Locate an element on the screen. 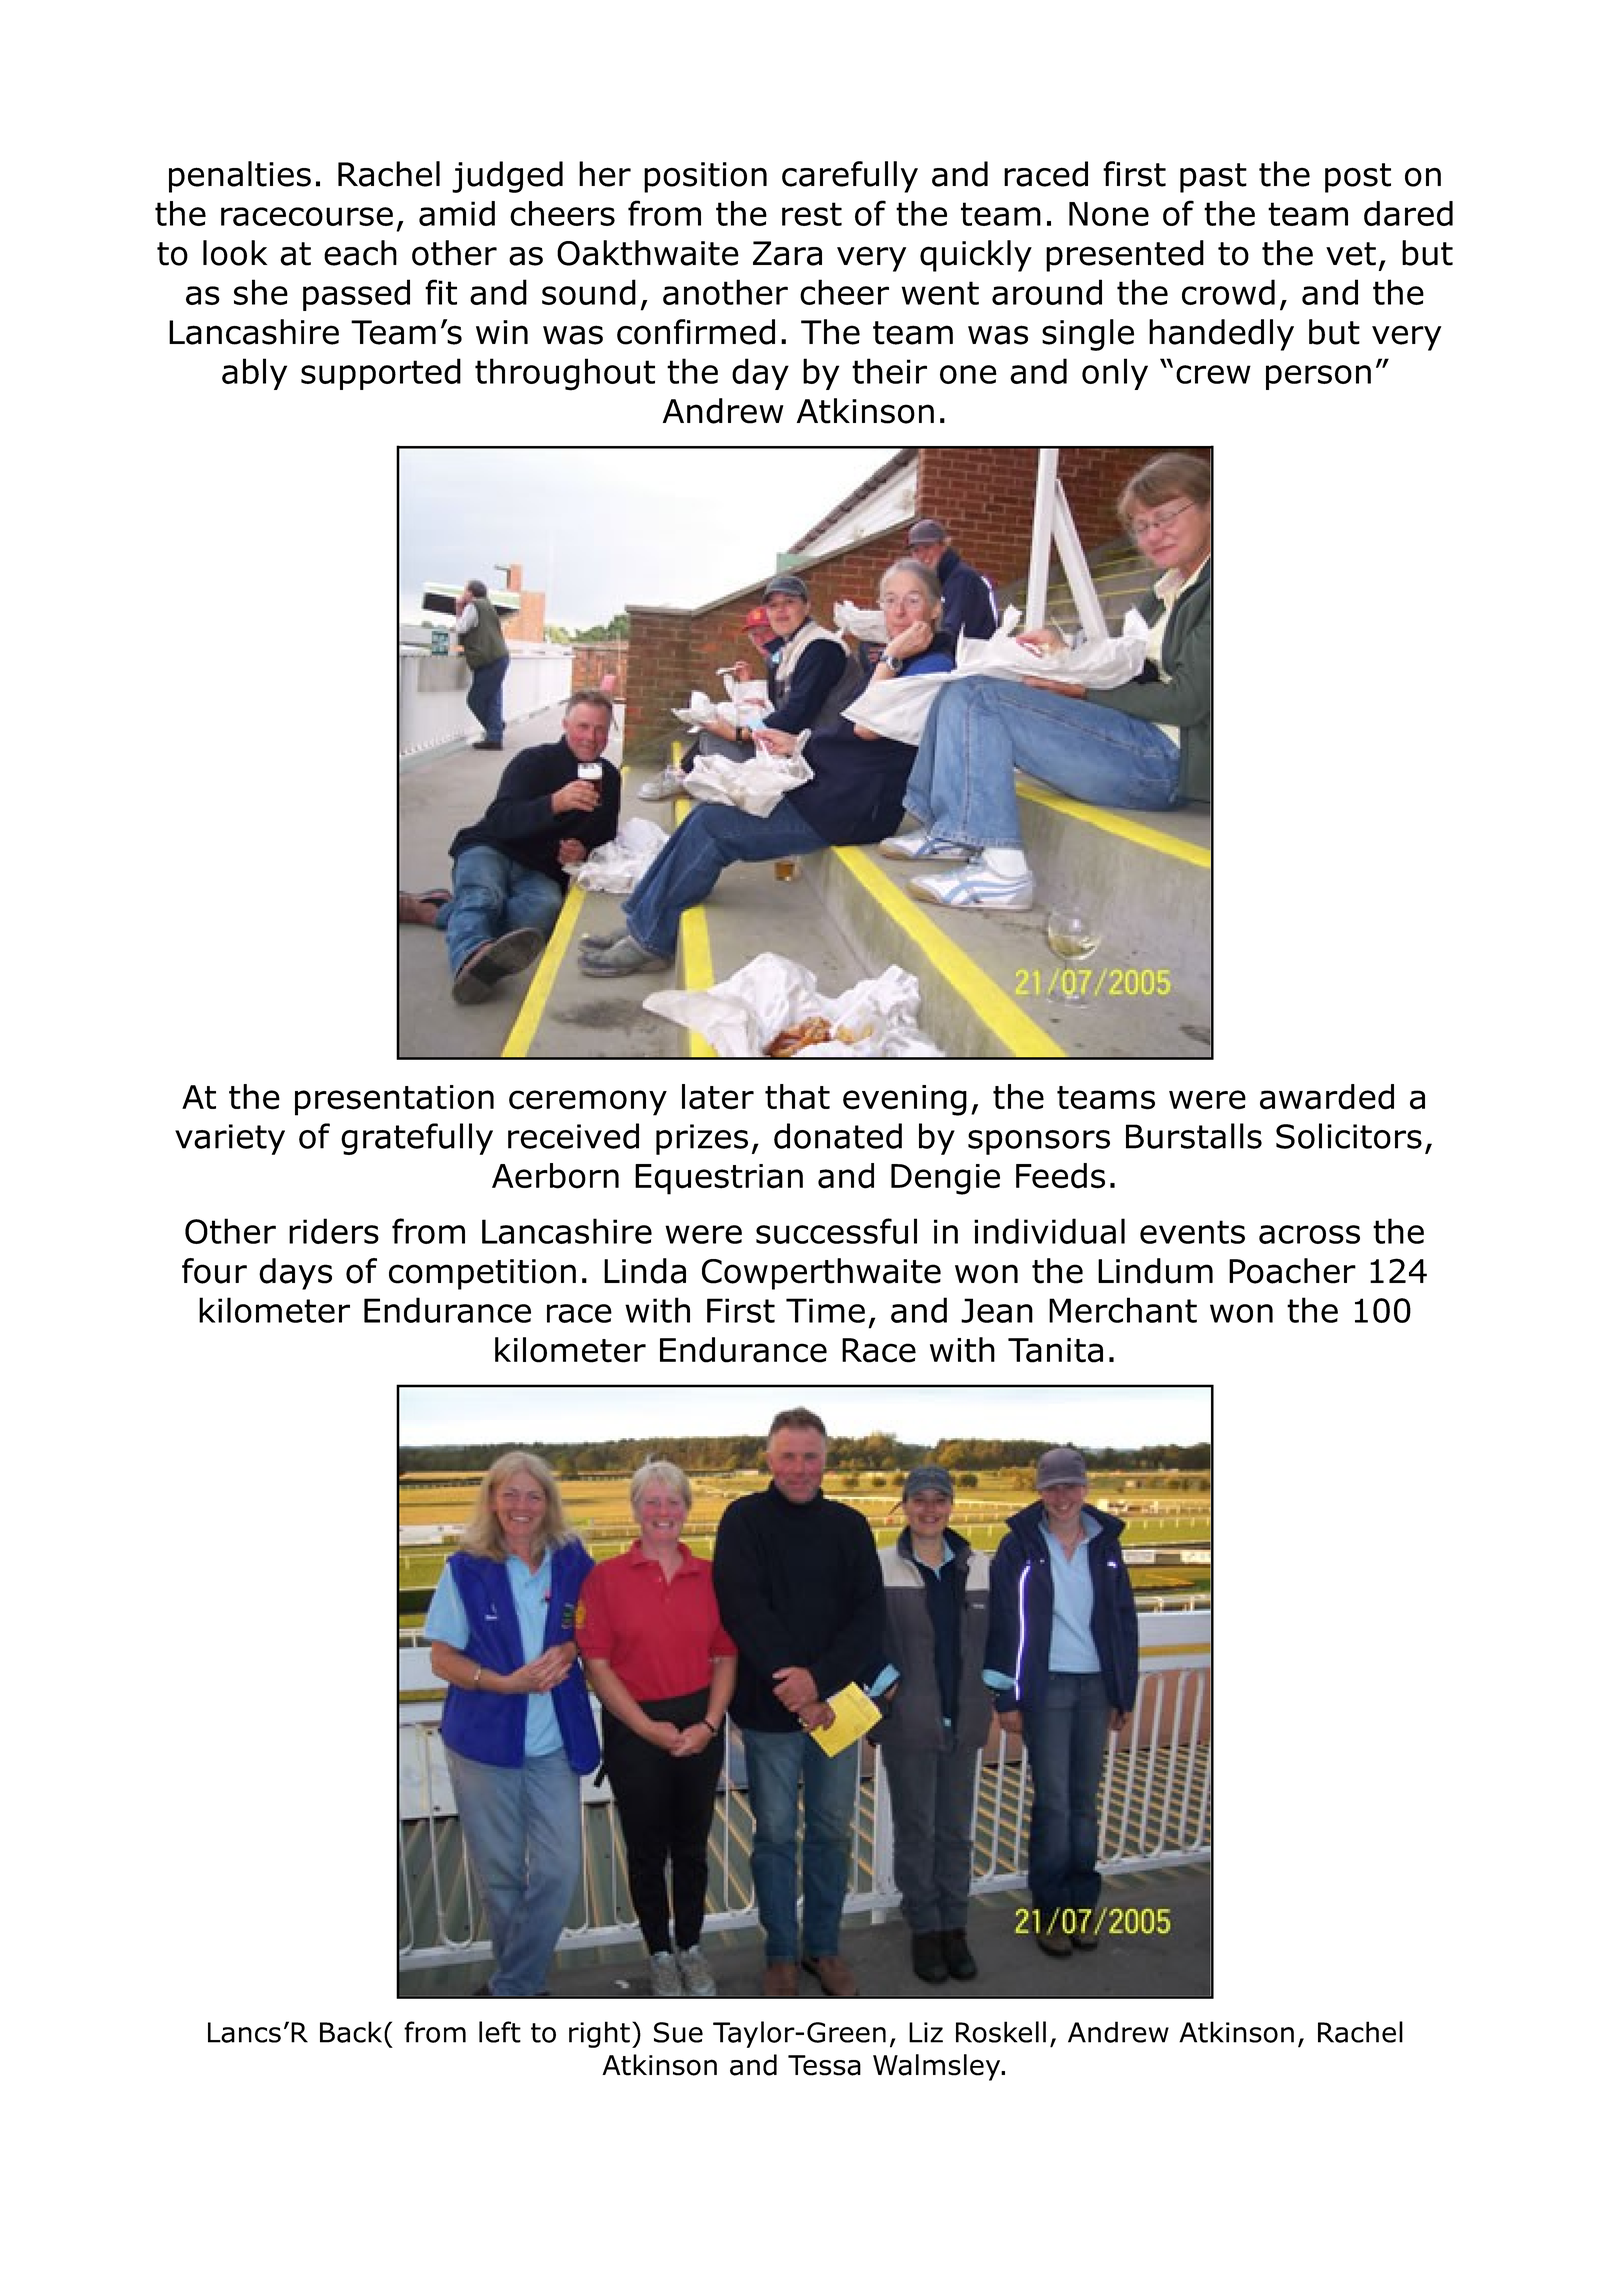 This screenshot has height=2277, width=1609. each is located at coordinates (360, 253).
